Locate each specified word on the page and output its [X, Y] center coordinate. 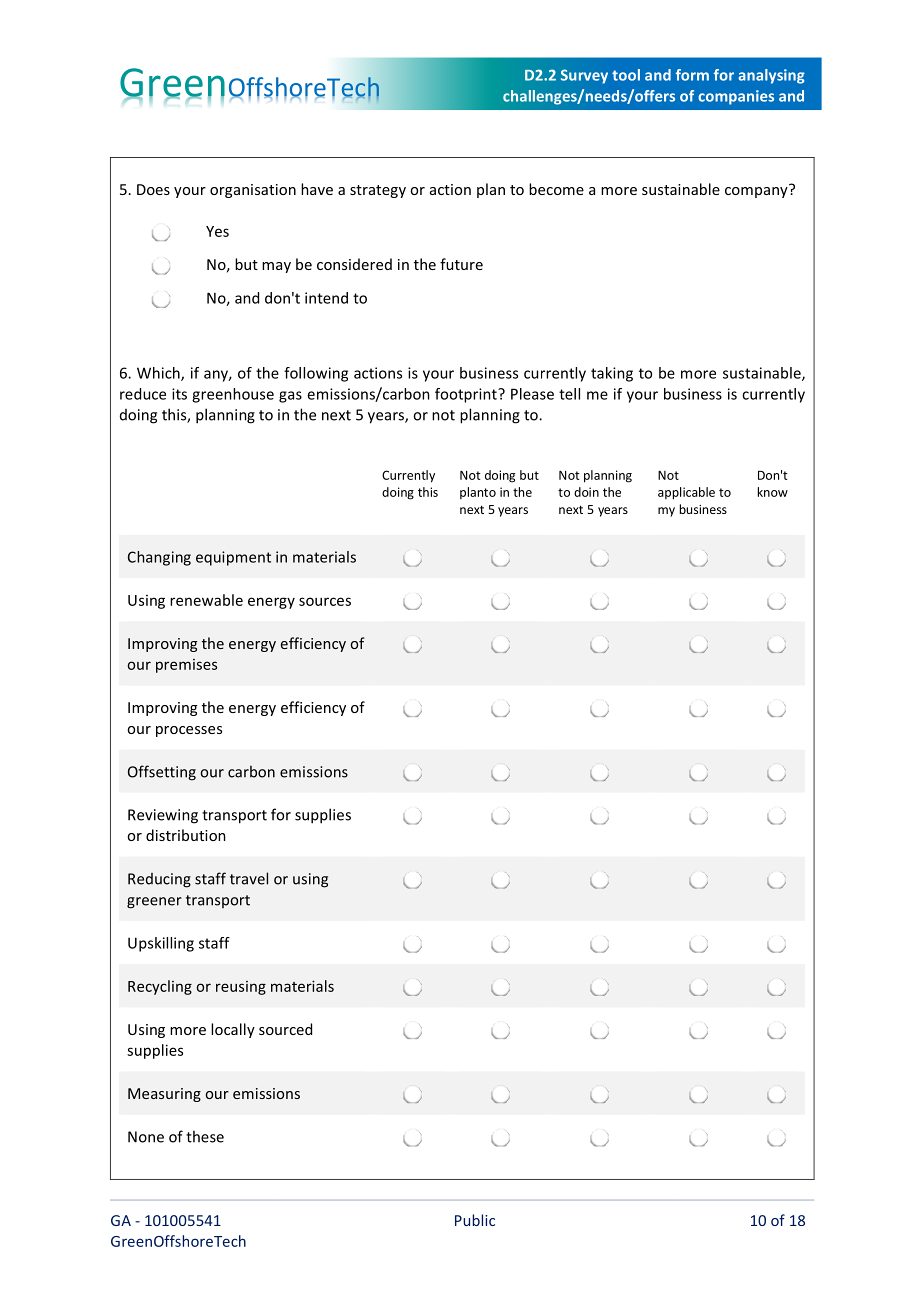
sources [325, 601]
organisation [253, 191]
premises [186, 666]
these [205, 1136]
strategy [378, 191]
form [692, 75]
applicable [686, 493]
